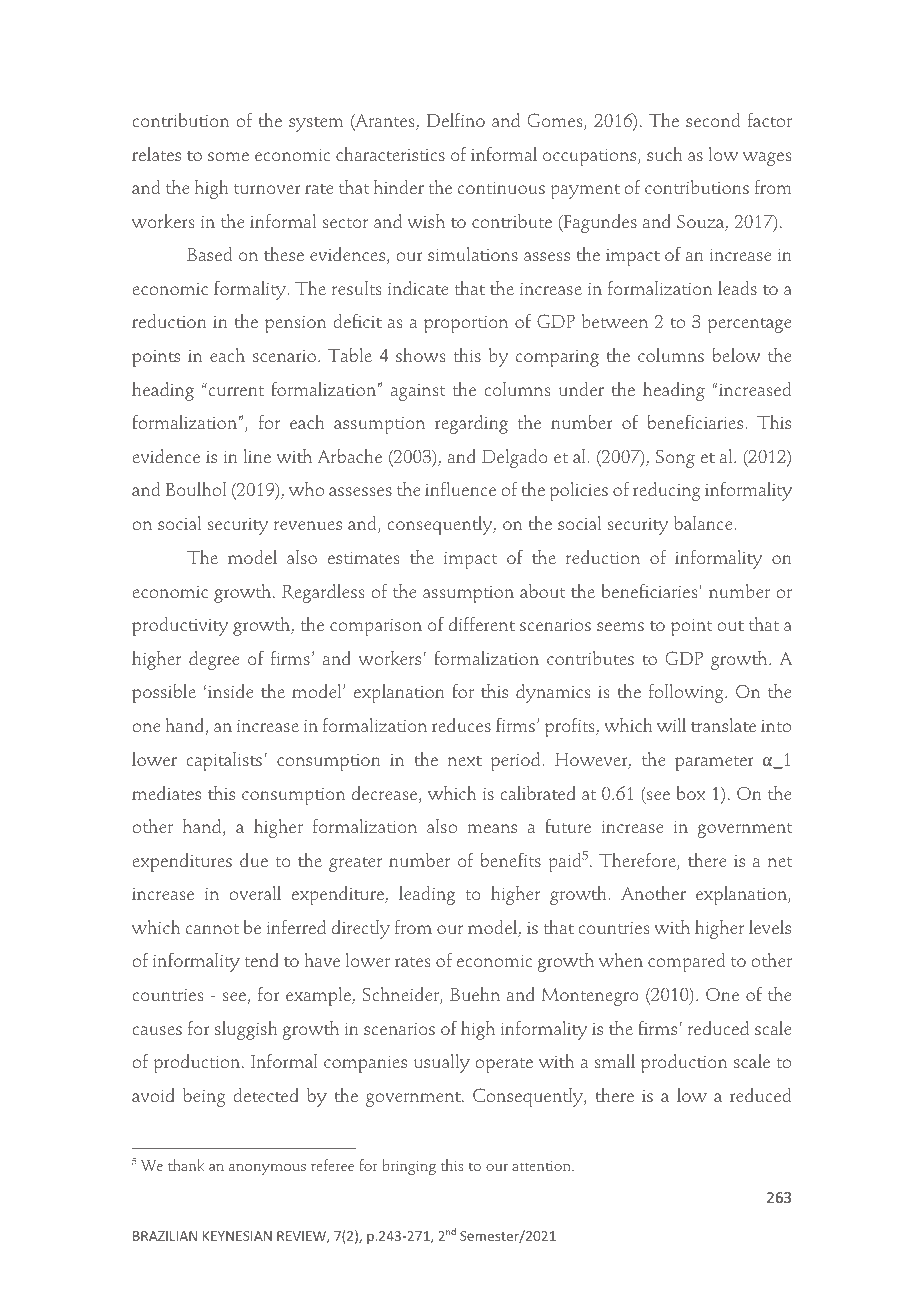 This document has width=924, height=1308. I want to click on KEYNESIAN, so click(237, 1236).
